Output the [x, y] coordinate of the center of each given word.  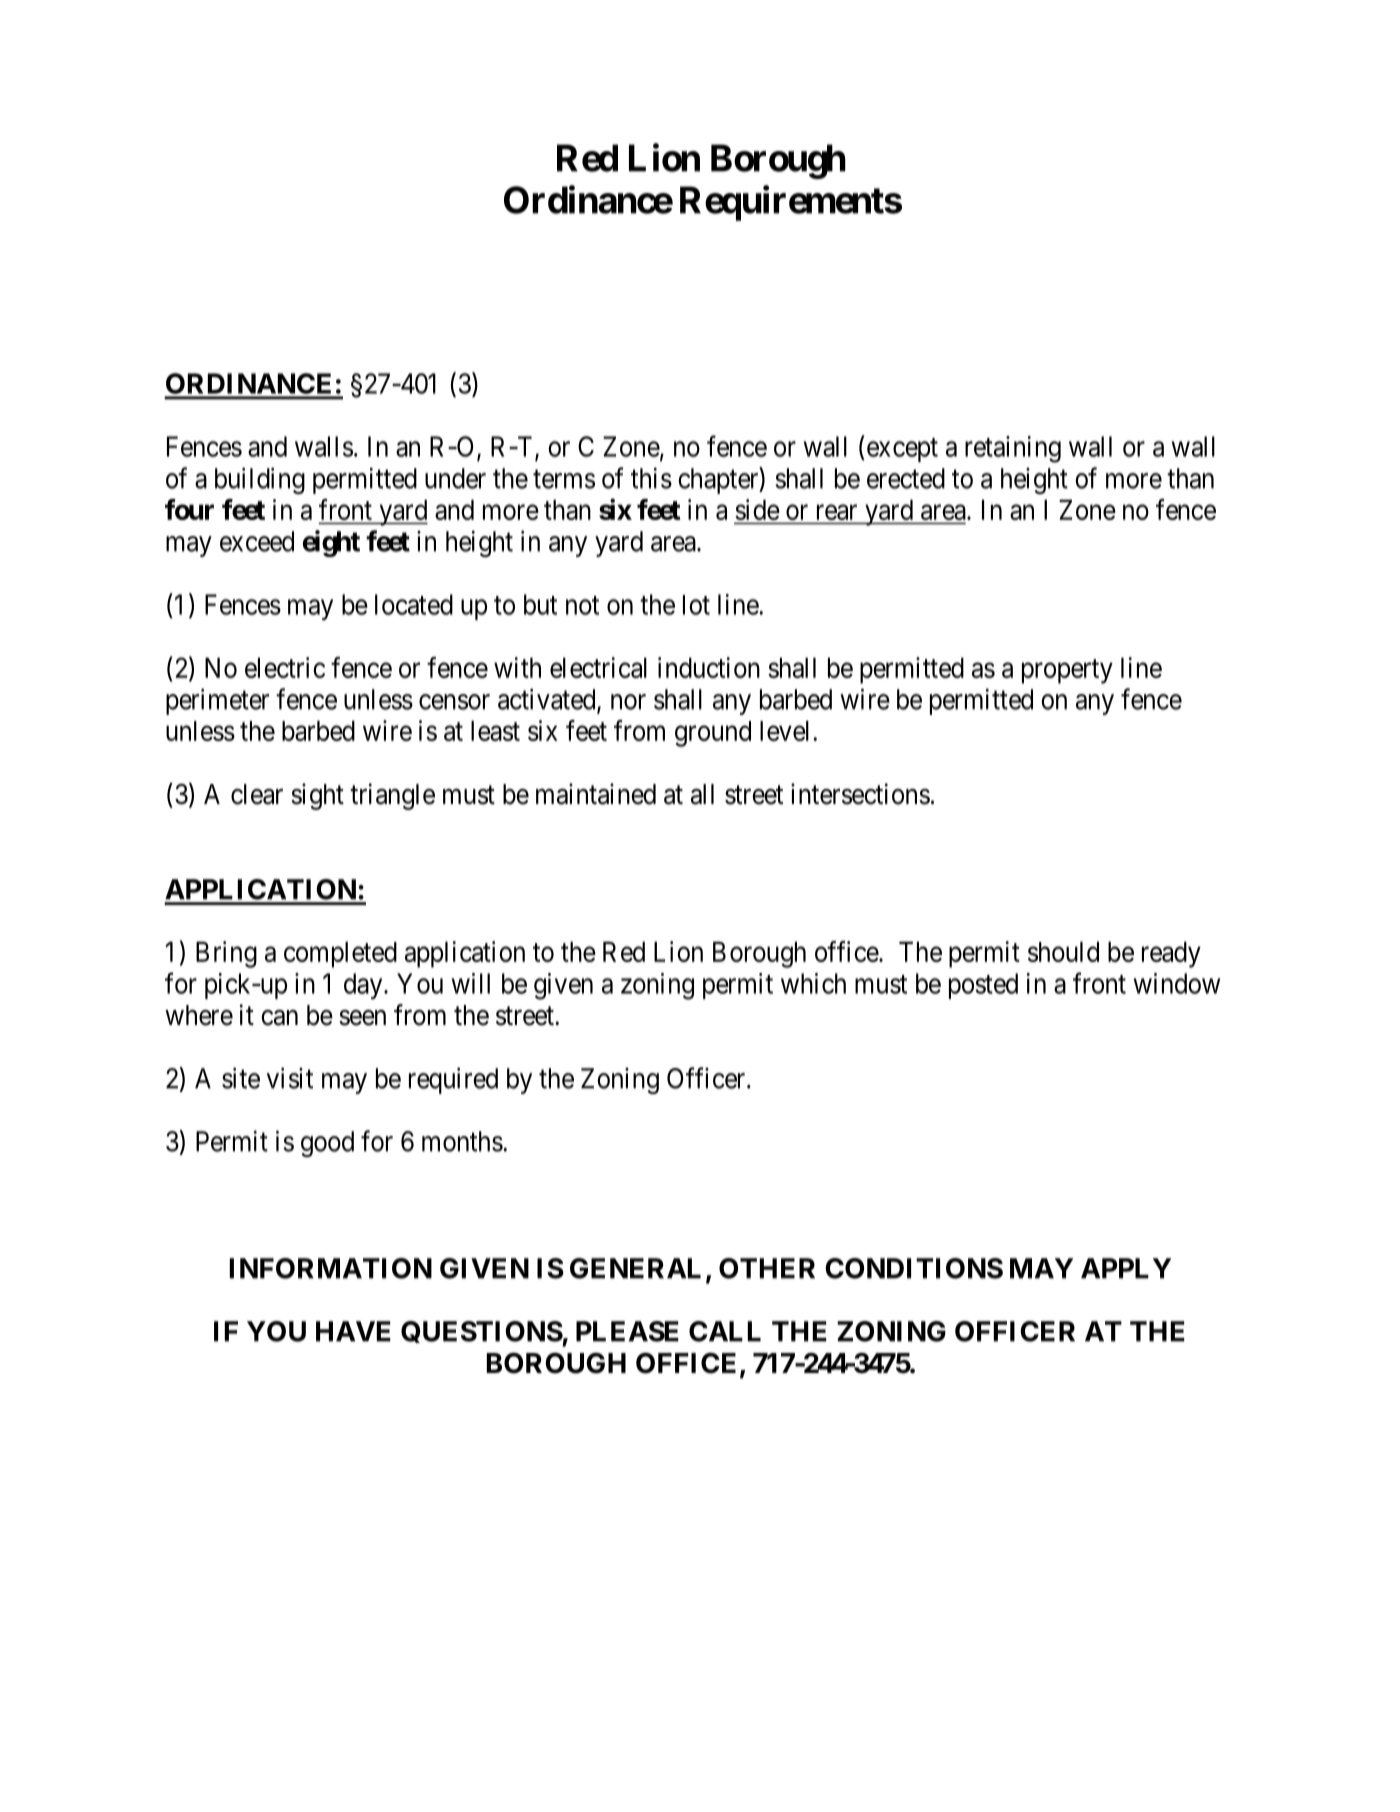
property [1067, 671]
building [260, 480]
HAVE [353, 1331]
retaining [1013, 449]
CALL [725, 1331]
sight [317, 796]
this [651, 478]
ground [713, 734]
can [279, 1018]
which [813, 983]
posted [983, 986]
